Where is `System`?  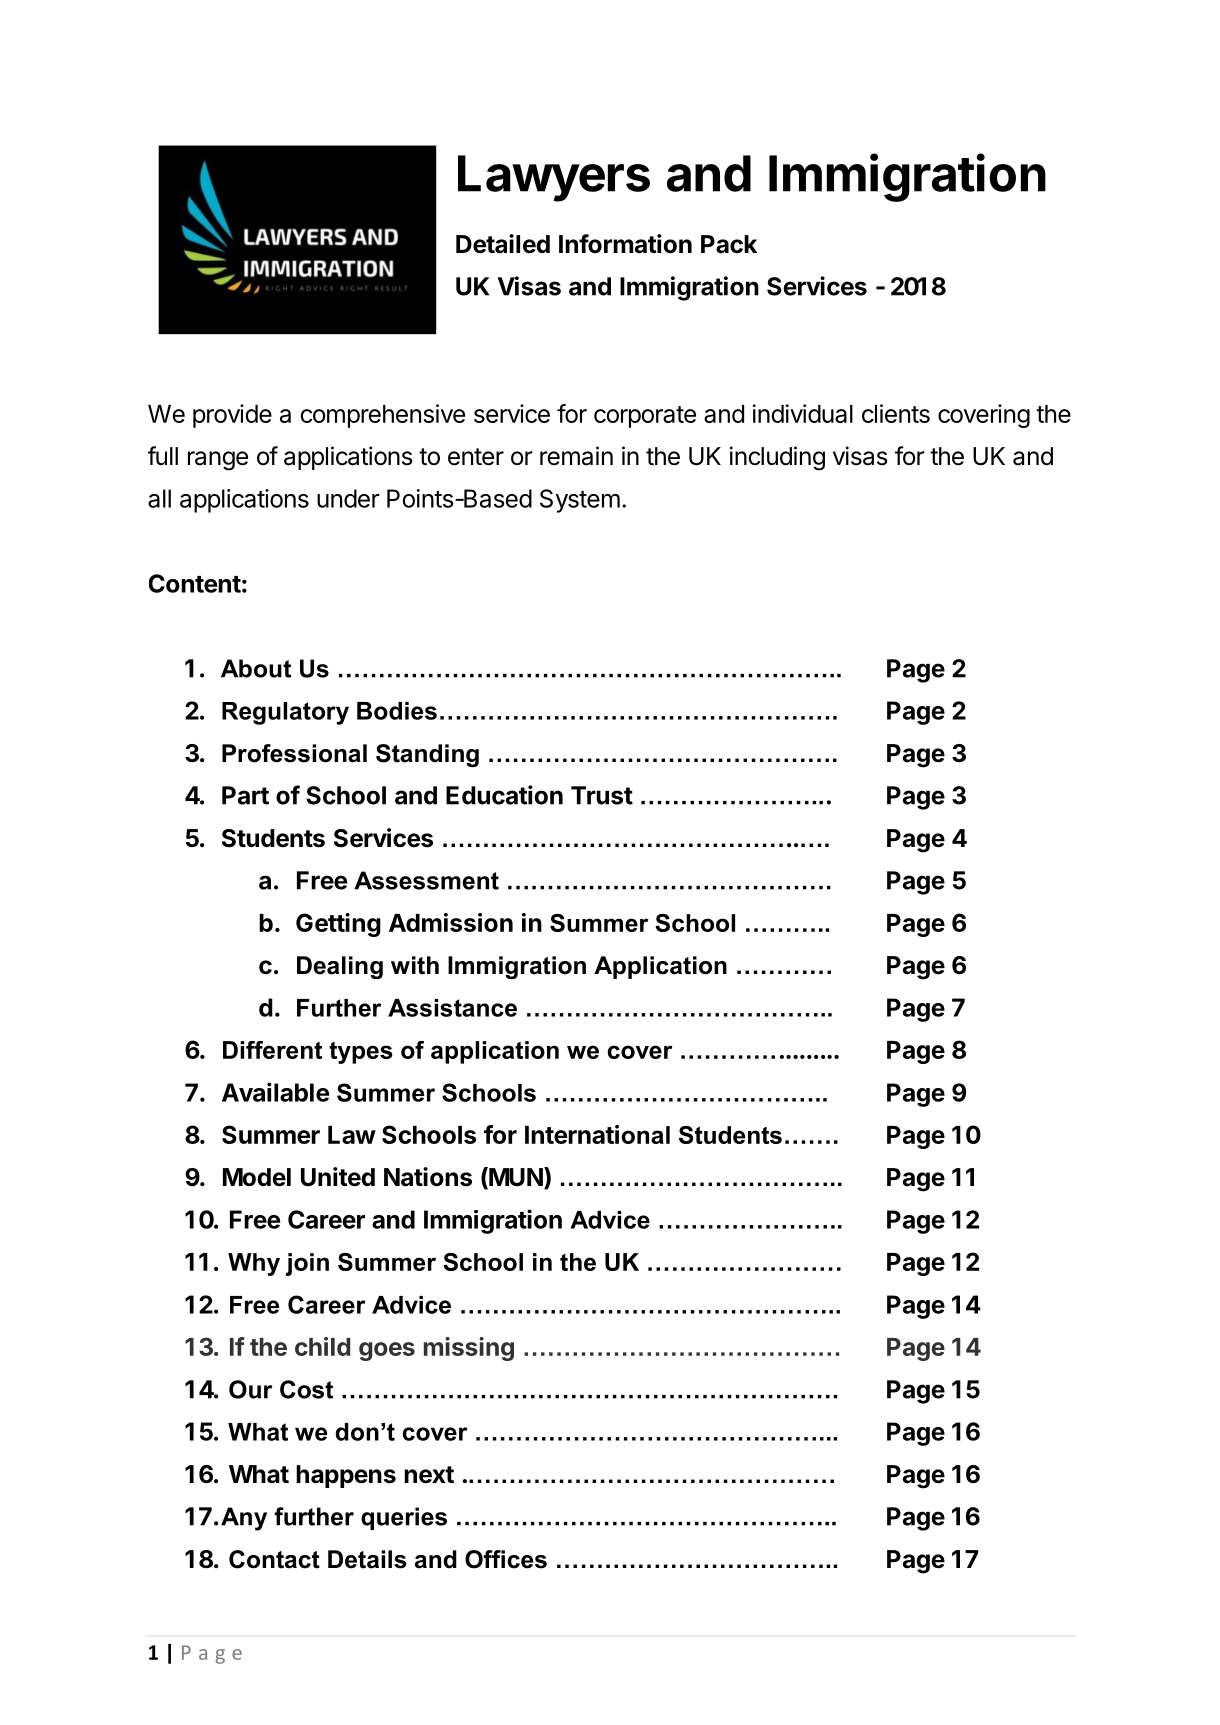 System is located at coordinates (580, 501).
